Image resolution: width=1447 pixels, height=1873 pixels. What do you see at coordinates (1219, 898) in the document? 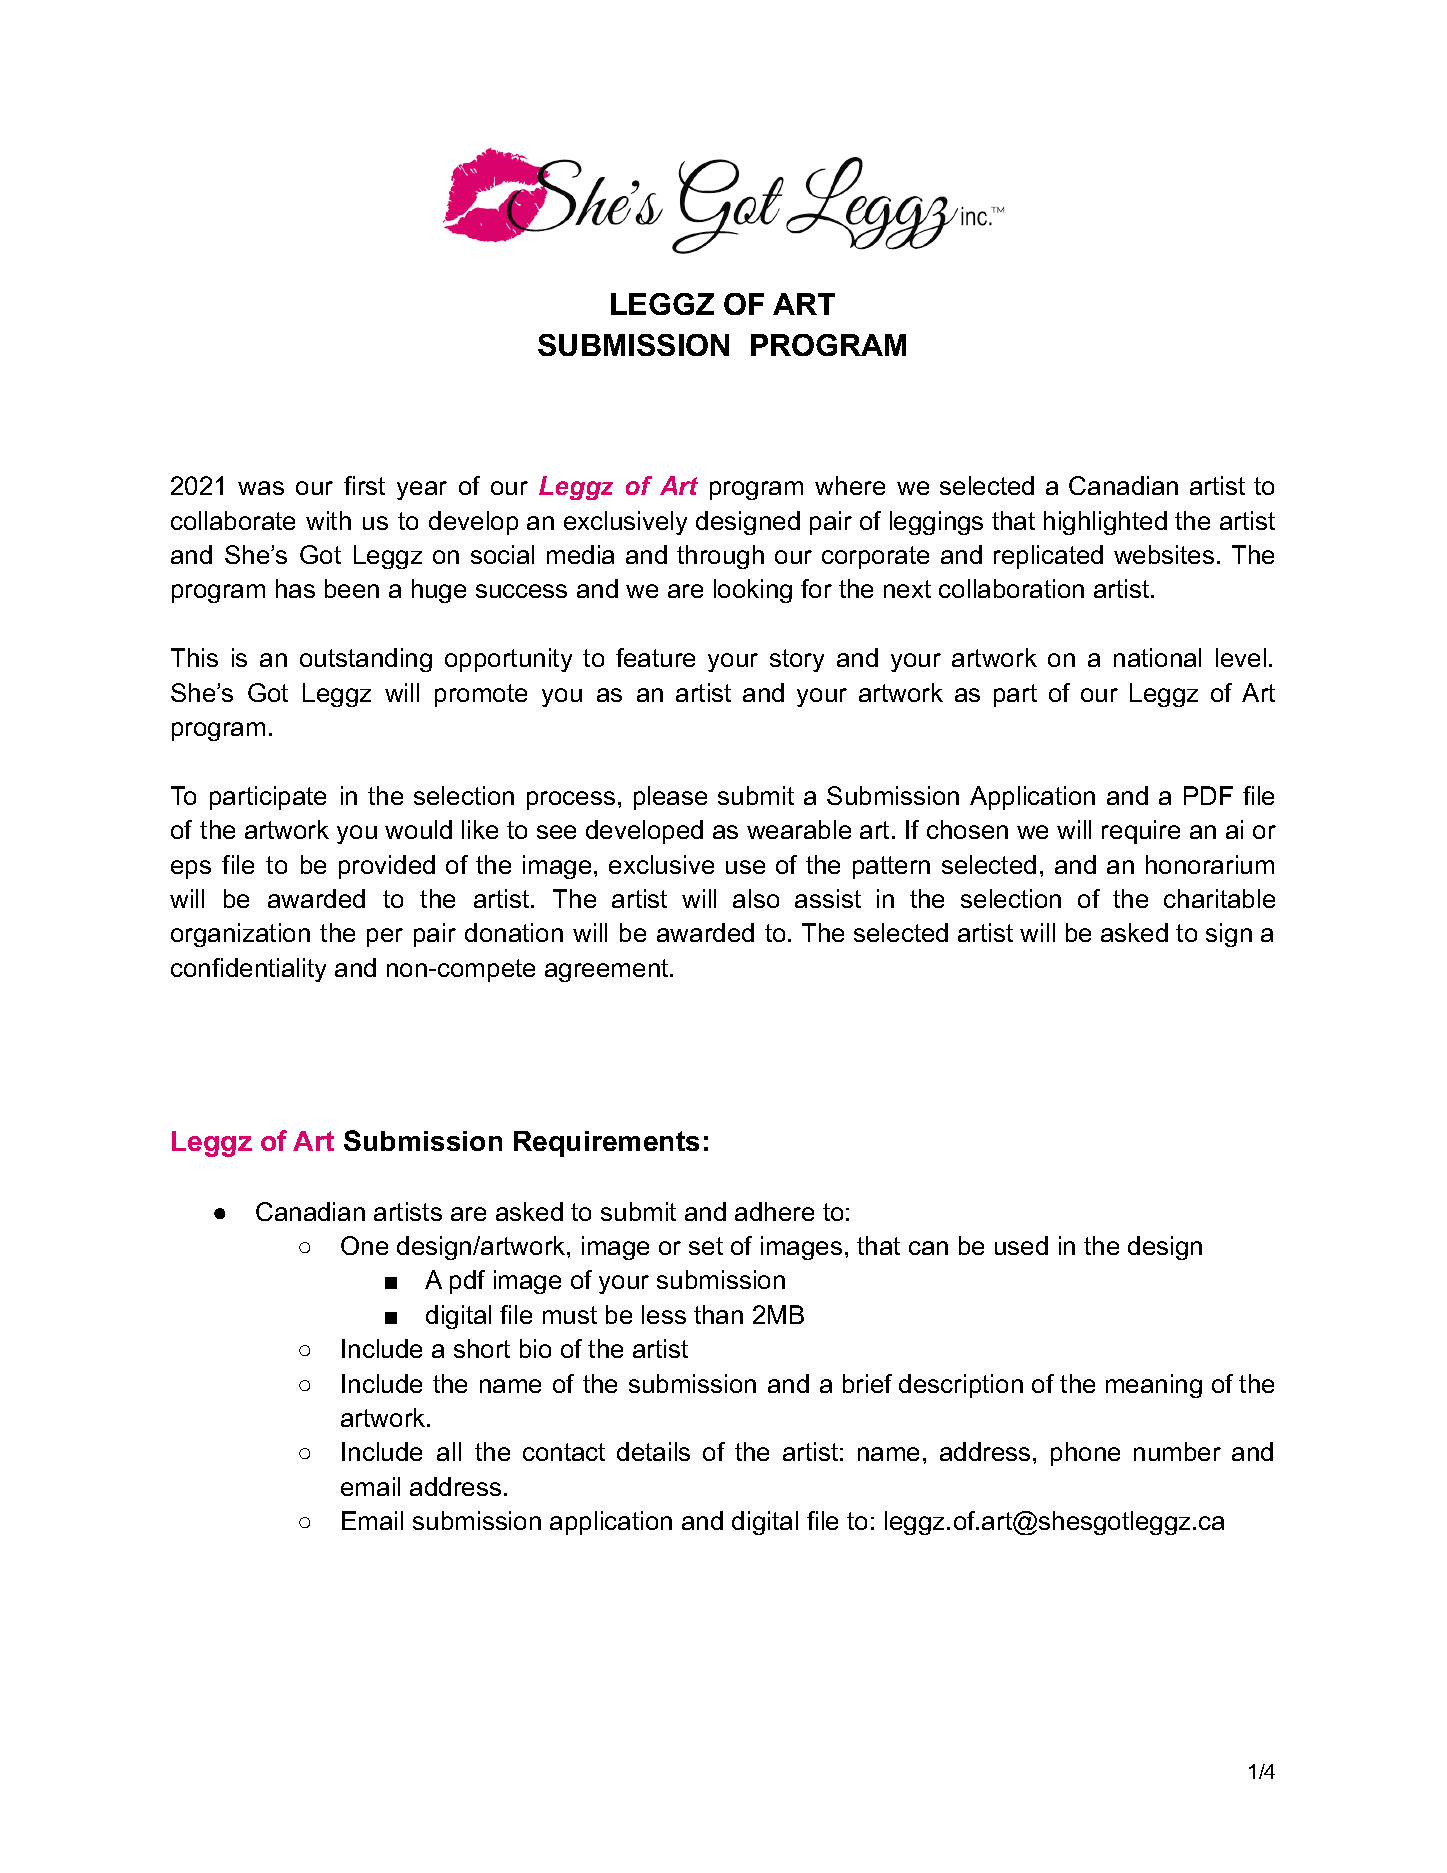
I see `charitable` at bounding box center [1219, 898].
